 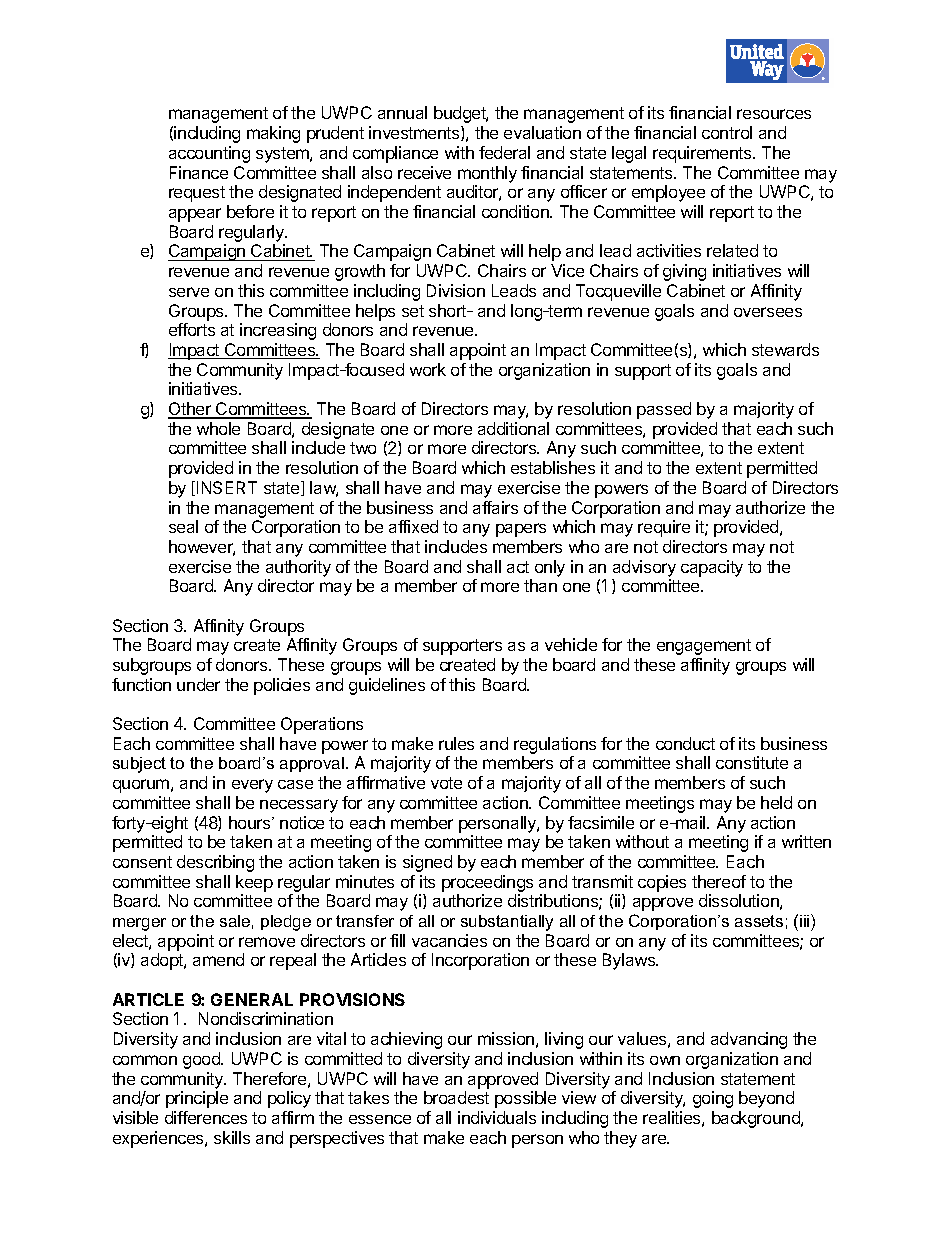 I want to click on describing, so click(x=215, y=863).
